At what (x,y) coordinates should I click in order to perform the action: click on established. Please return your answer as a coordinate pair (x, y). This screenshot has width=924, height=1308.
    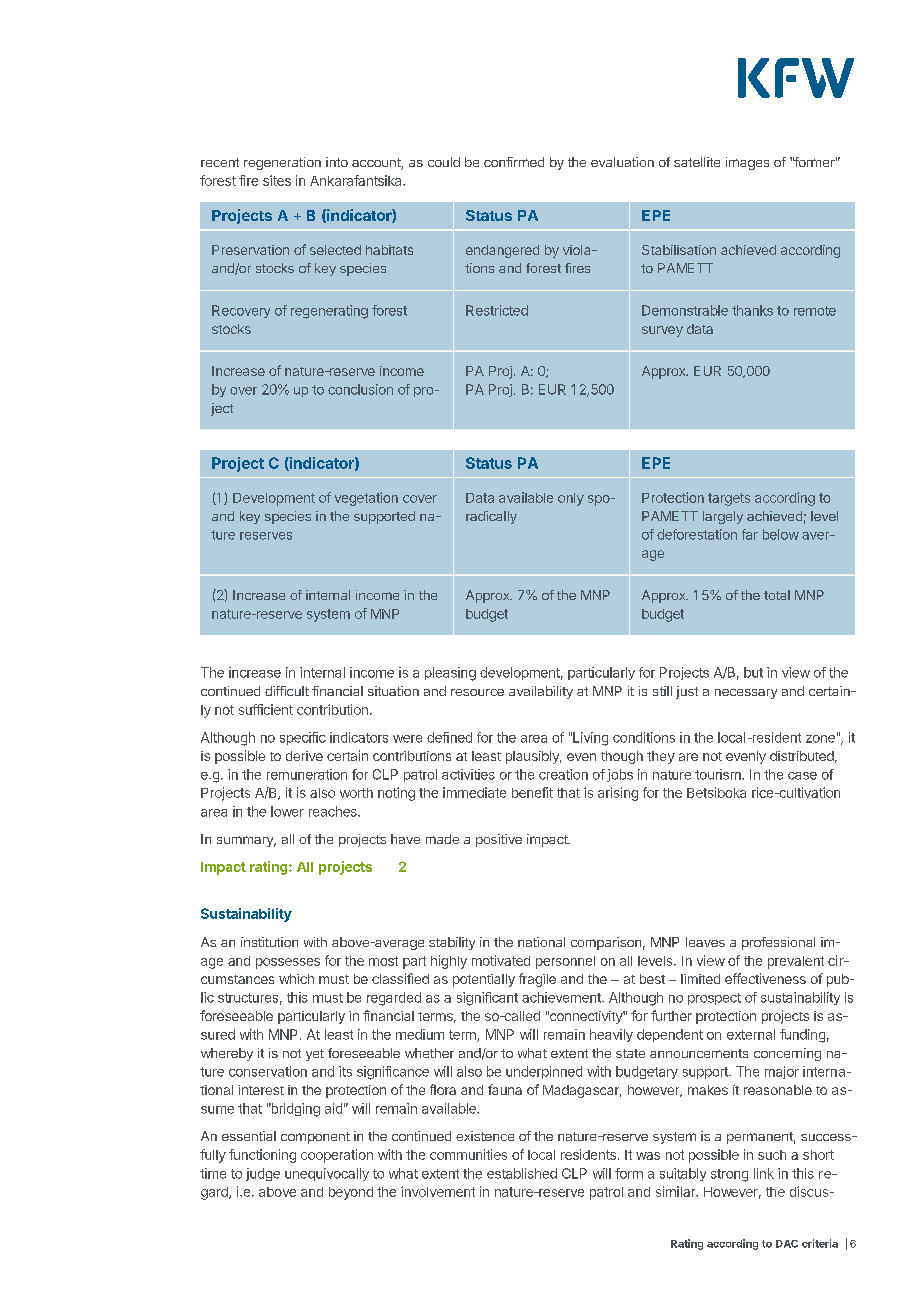
    Looking at the image, I should click on (522, 1173).
